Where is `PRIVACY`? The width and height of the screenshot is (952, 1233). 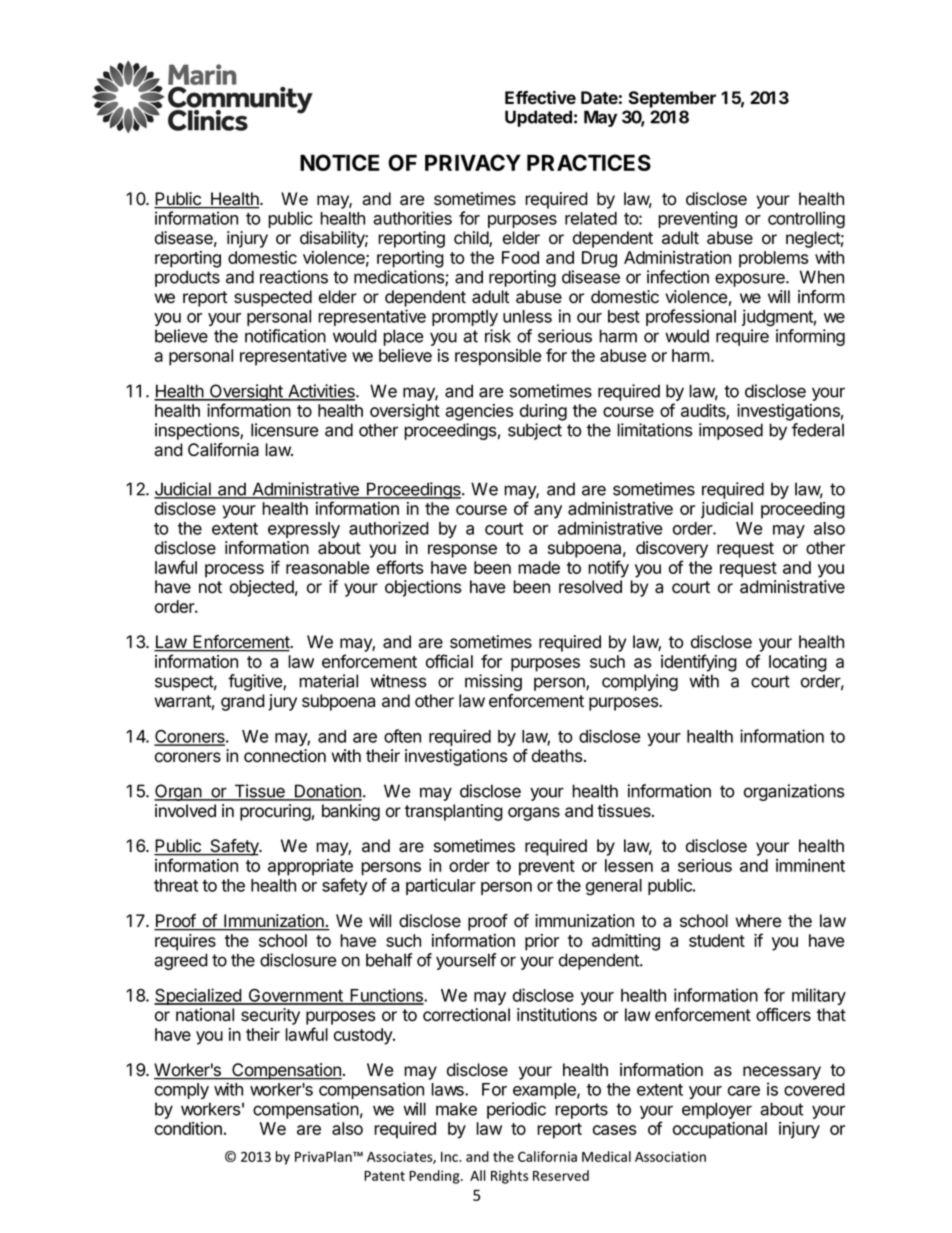
PRIVACY is located at coordinates (473, 162).
